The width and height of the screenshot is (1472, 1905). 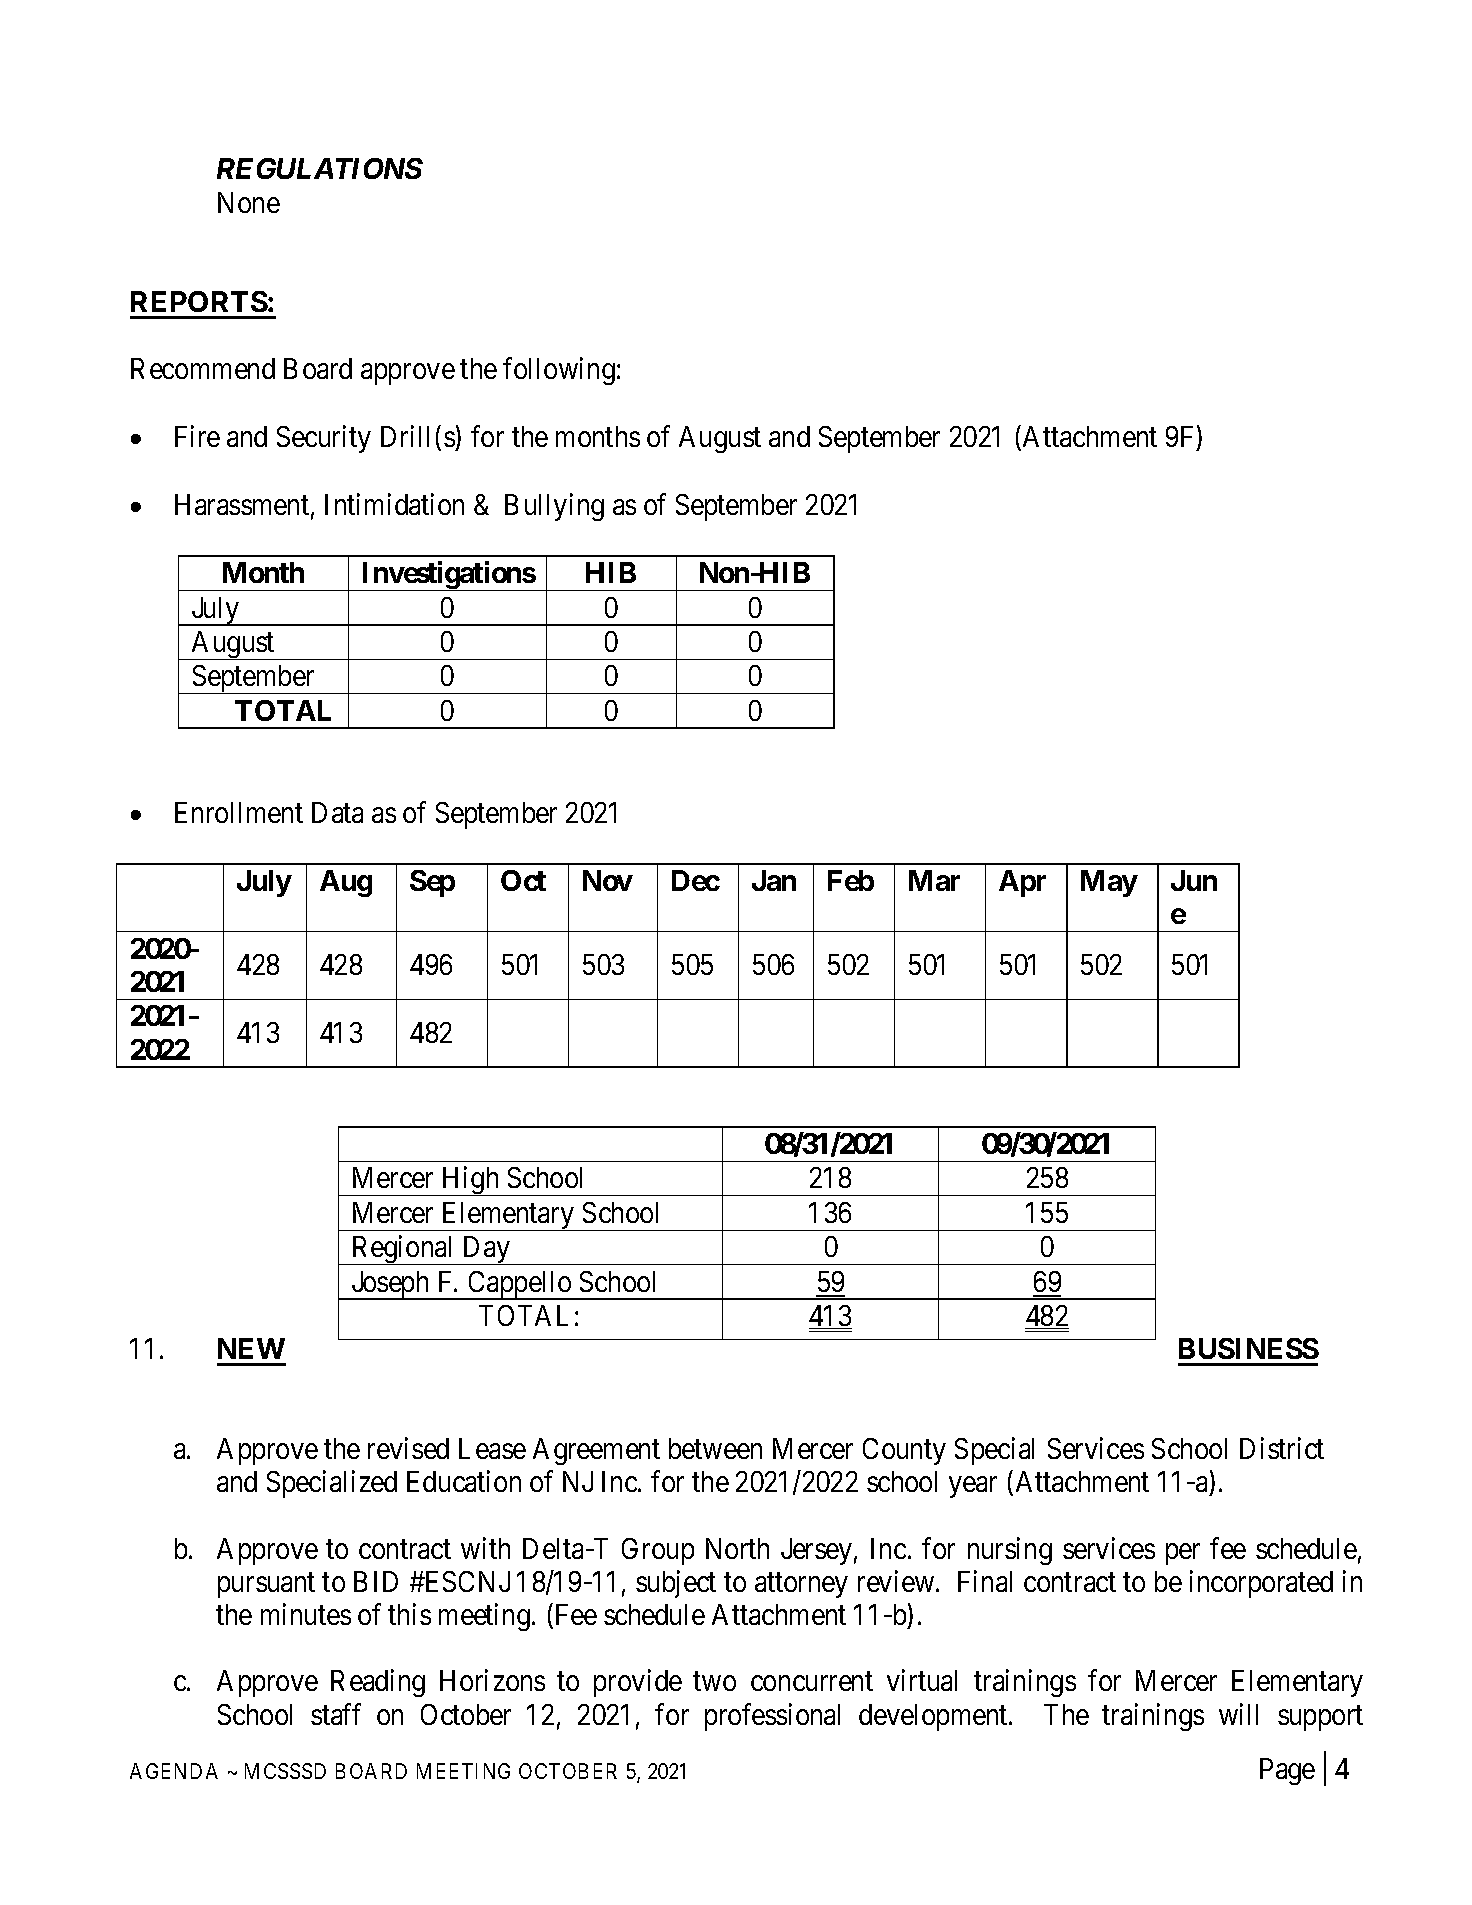 What do you see at coordinates (249, 202) in the screenshot?
I see `None` at bounding box center [249, 202].
